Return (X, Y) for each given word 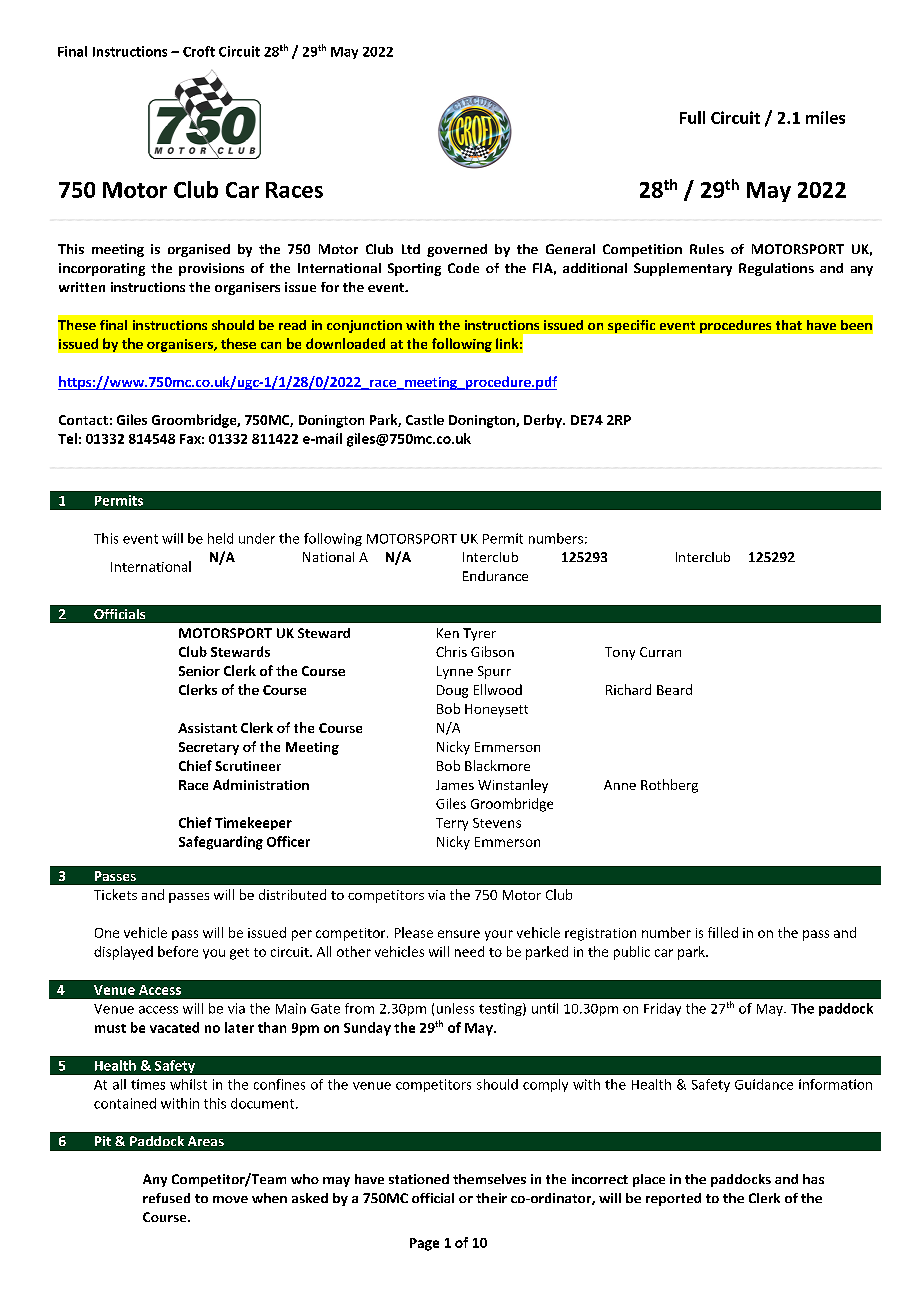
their (491, 1198)
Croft (199, 51)
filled (723, 932)
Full (692, 117)
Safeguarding (221, 843)
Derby (544, 421)
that (789, 325)
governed (457, 250)
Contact (83, 420)
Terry (452, 824)
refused (166, 1198)
